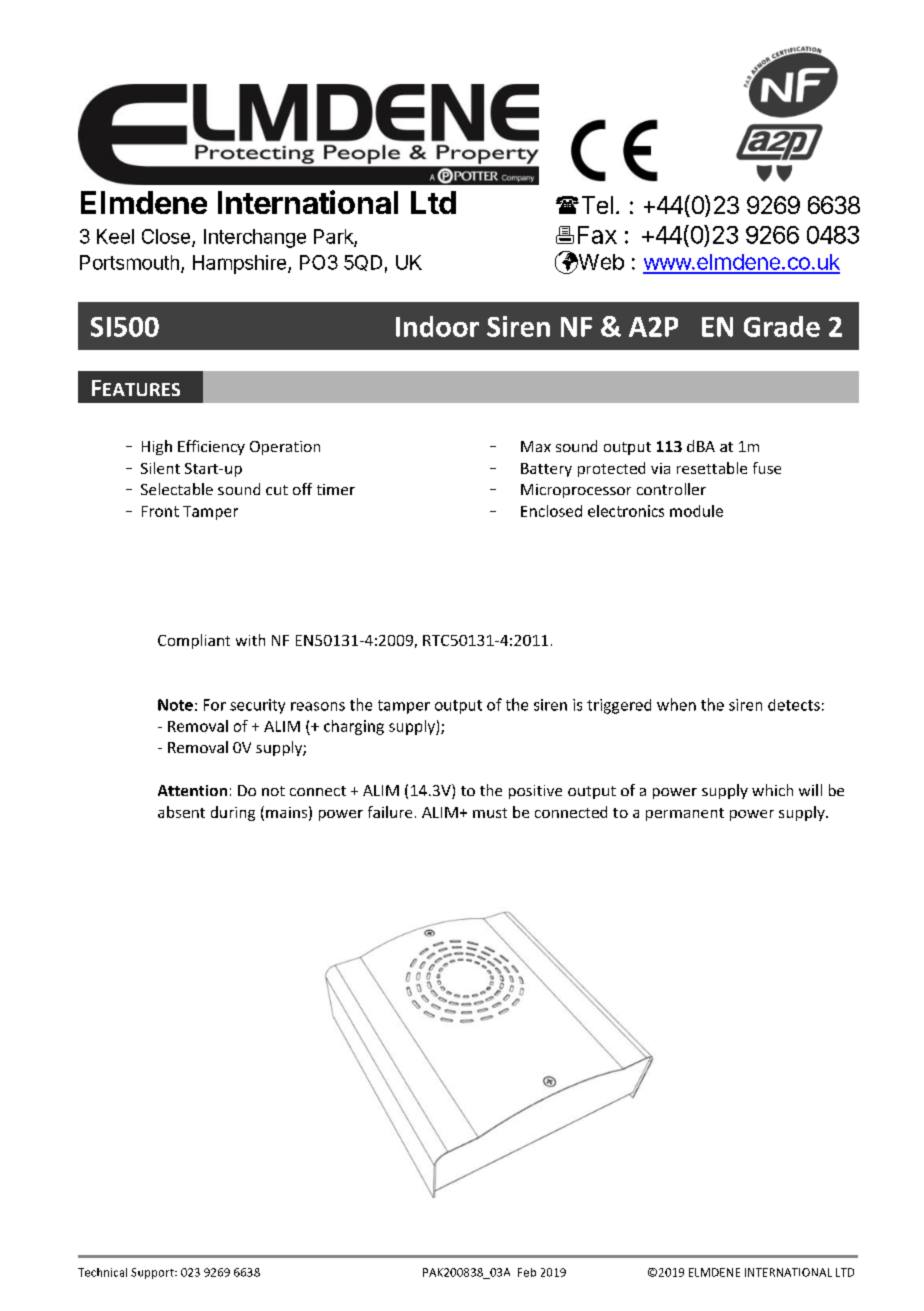 This document has width=924, height=1311. I want to click on Grade, so click(782, 326).
